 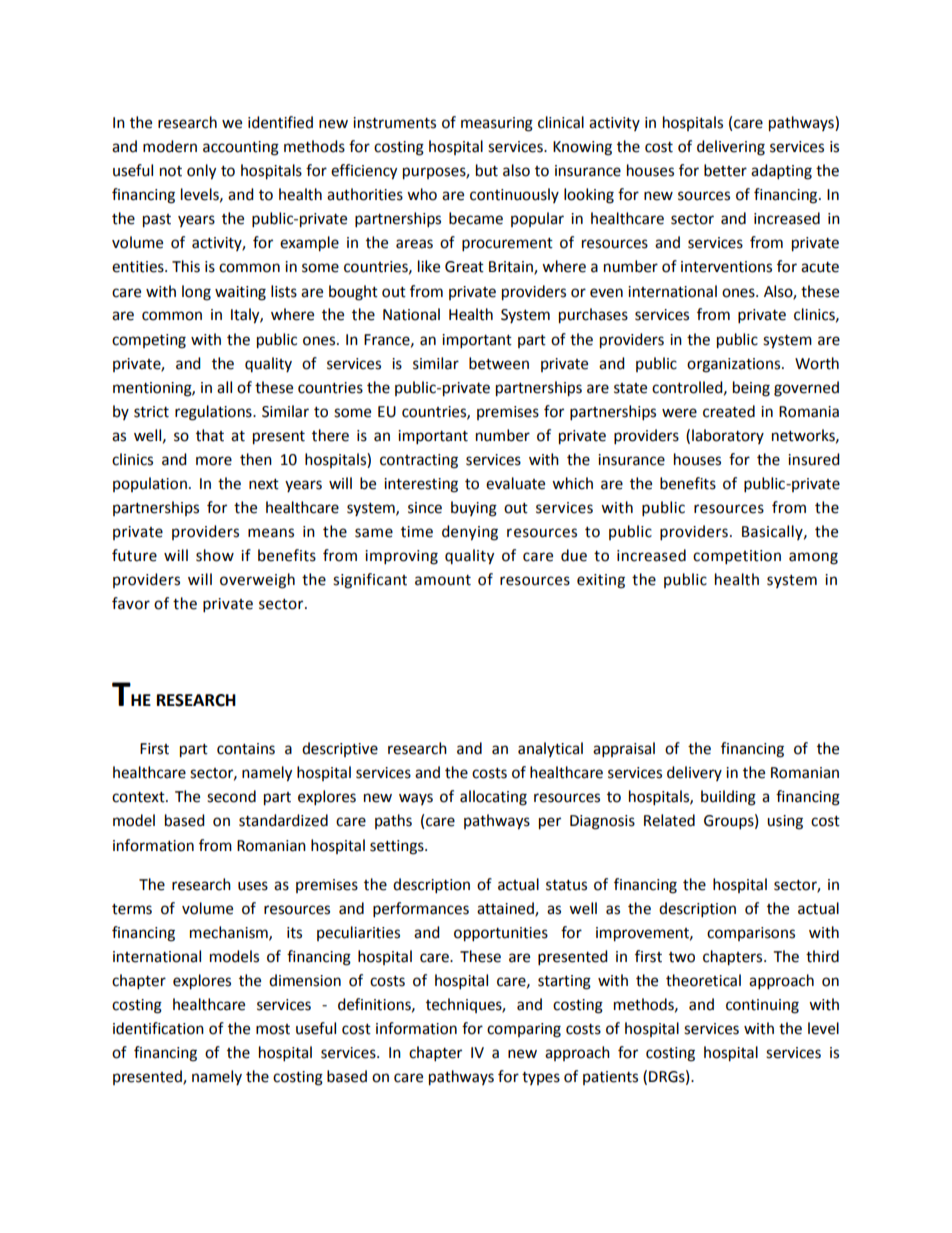 What do you see at coordinates (443, 580) in the screenshot?
I see `amount` at bounding box center [443, 580].
